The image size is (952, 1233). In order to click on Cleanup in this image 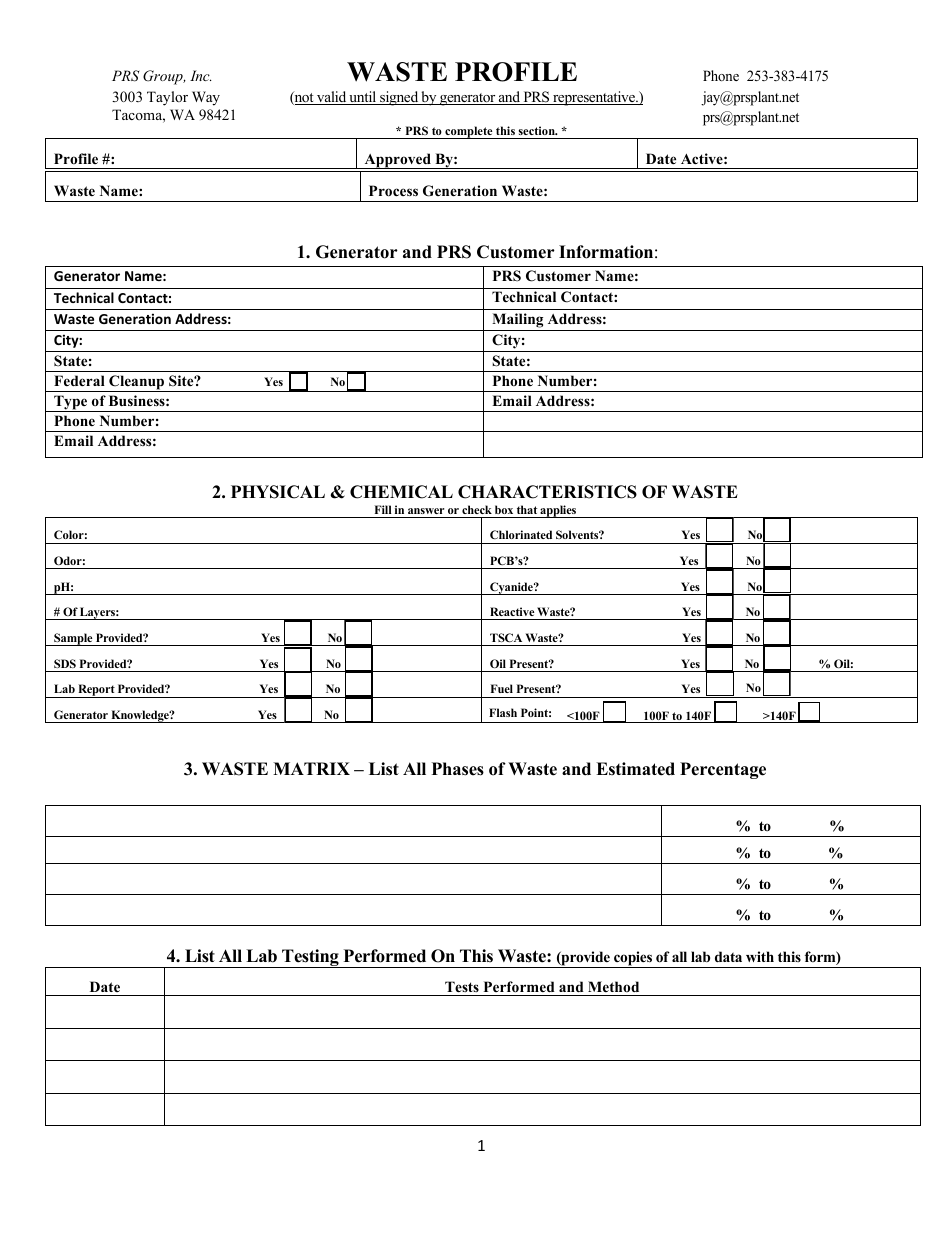, I will do `click(137, 383)`.
